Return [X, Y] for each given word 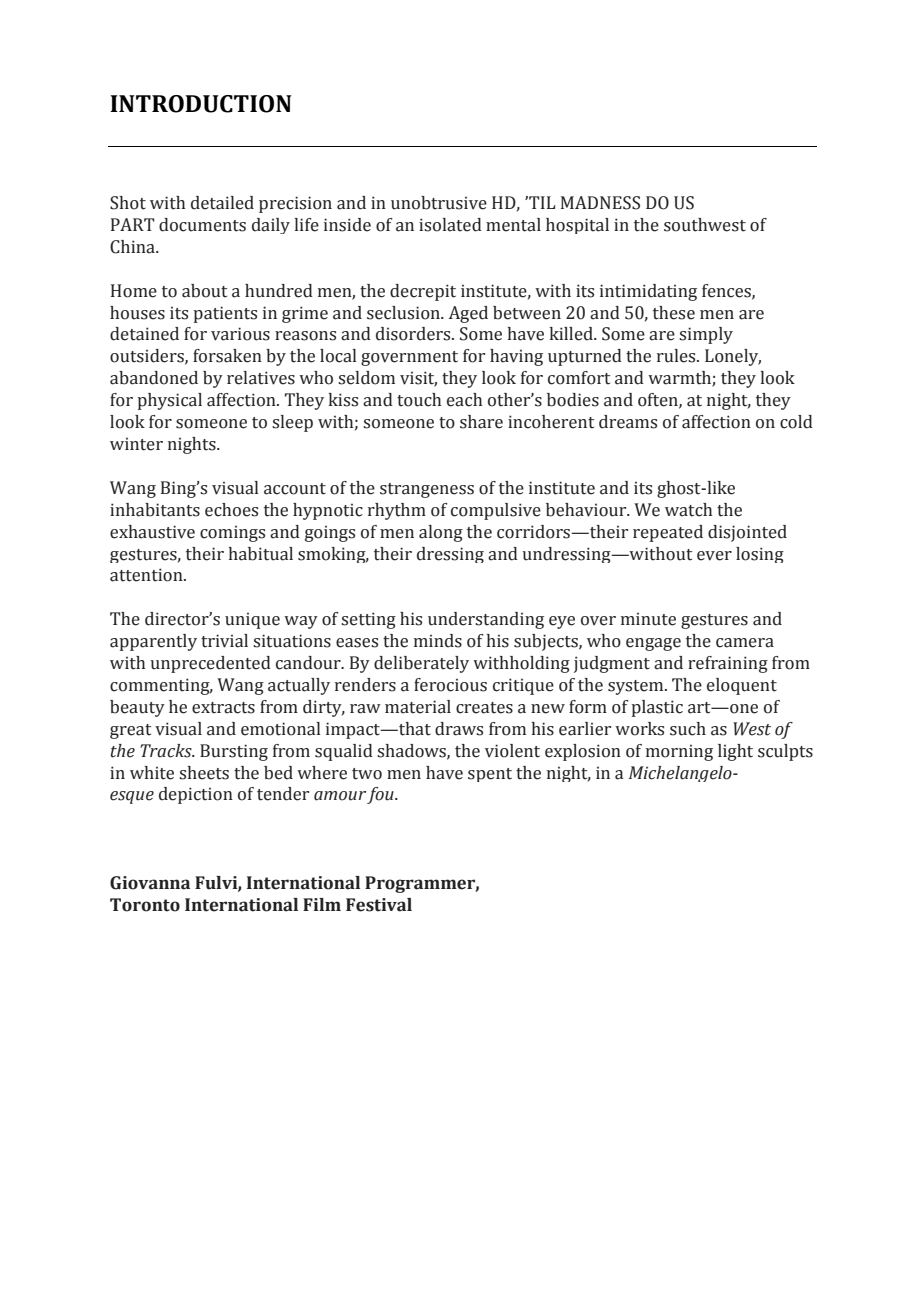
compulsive [496, 511]
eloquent [742, 686]
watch [688, 510]
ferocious [450, 685]
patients [225, 314]
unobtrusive [439, 203]
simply [706, 335]
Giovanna [150, 883]
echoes [231, 510]
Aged [468, 314]
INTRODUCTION [200, 104]
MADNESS [600, 203]
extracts [223, 708]
